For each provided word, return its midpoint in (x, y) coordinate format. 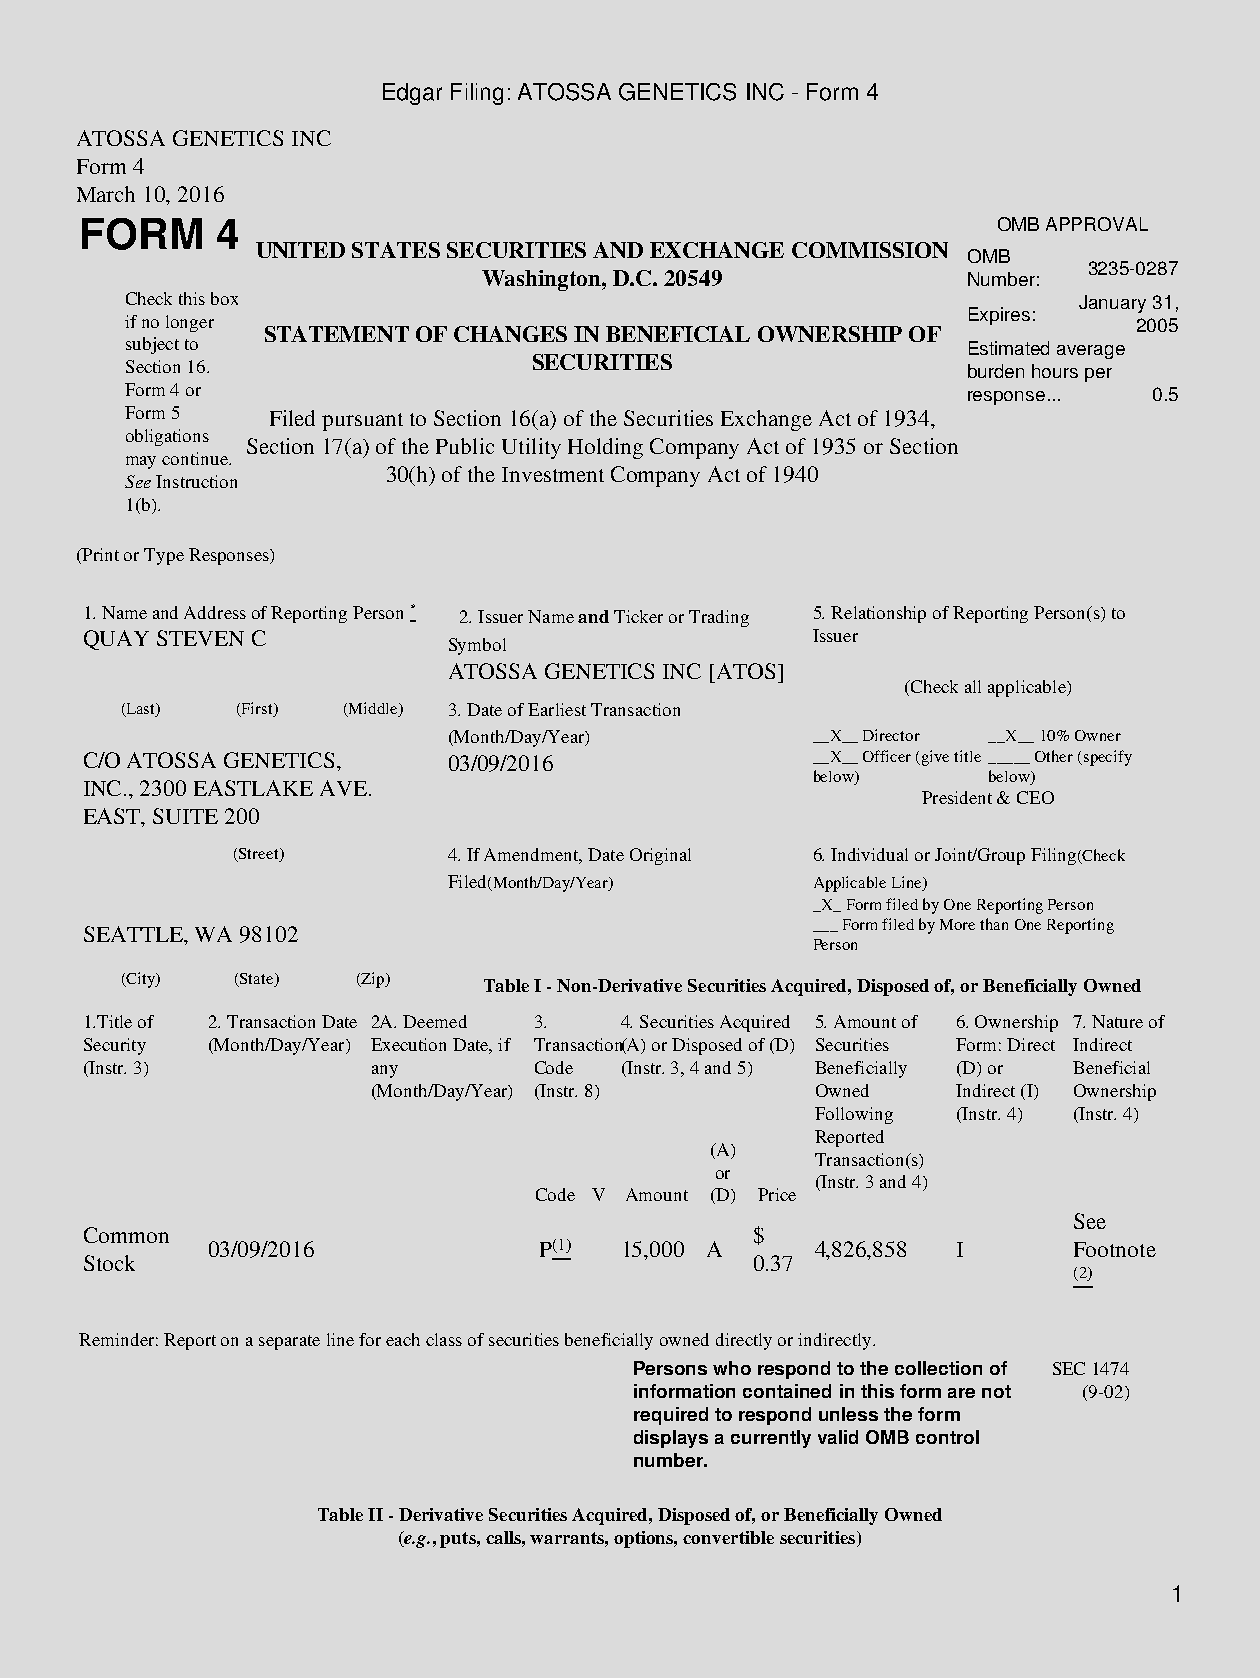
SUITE (185, 816)
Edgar (412, 94)
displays (671, 1439)
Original (660, 856)
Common (126, 1235)
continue (196, 458)
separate (289, 1342)
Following (854, 1115)
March (106, 194)
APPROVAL (1097, 224)
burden (996, 371)
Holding (605, 448)
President (957, 797)
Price (777, 1194)
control (947, 1437)
